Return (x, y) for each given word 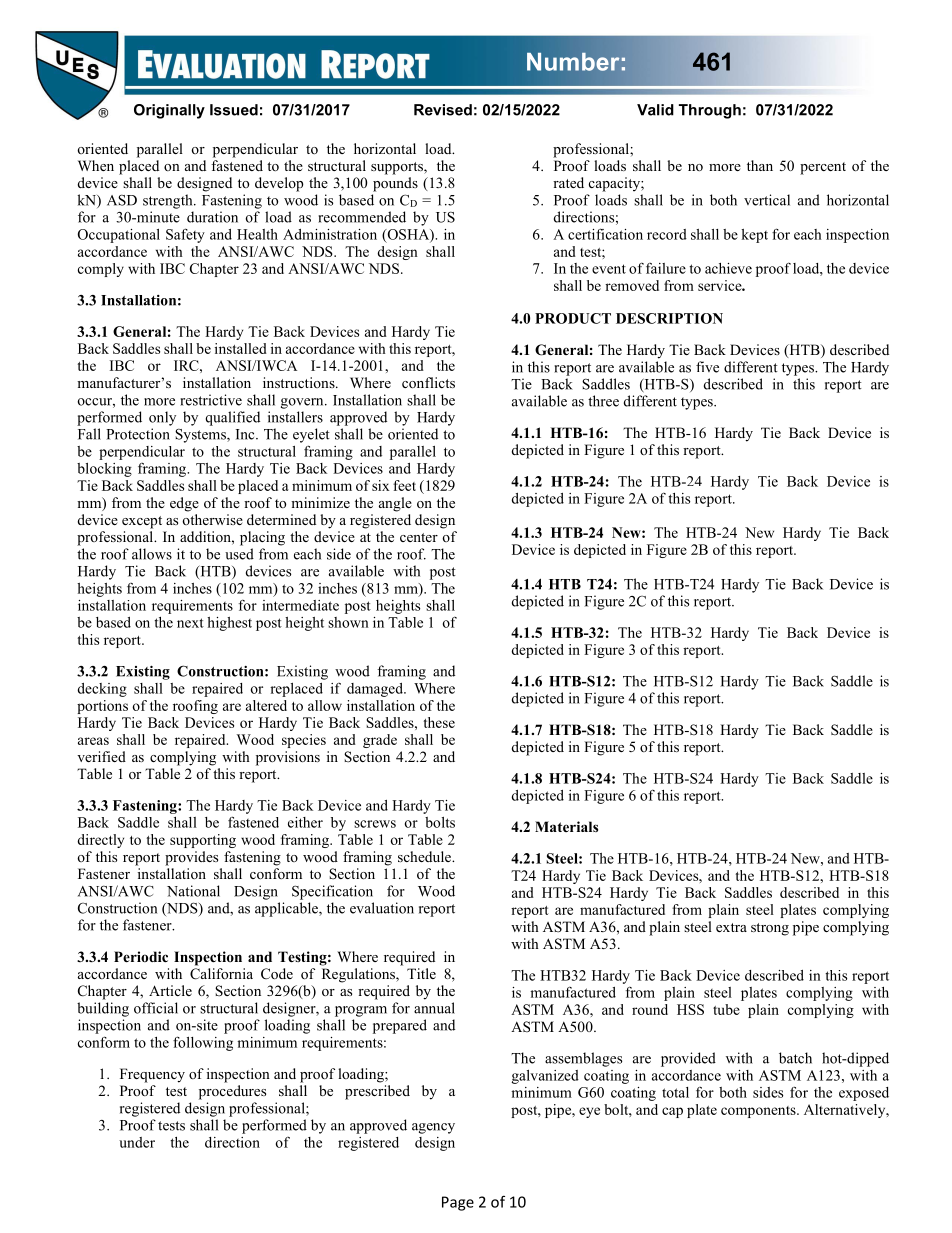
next (190, 623)
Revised (443, 110)
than (760, 165)
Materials (566, 826)
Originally (169, 111)
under (137, 1142)
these (439, 722)
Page (458, 1203)
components (759, 1112)
